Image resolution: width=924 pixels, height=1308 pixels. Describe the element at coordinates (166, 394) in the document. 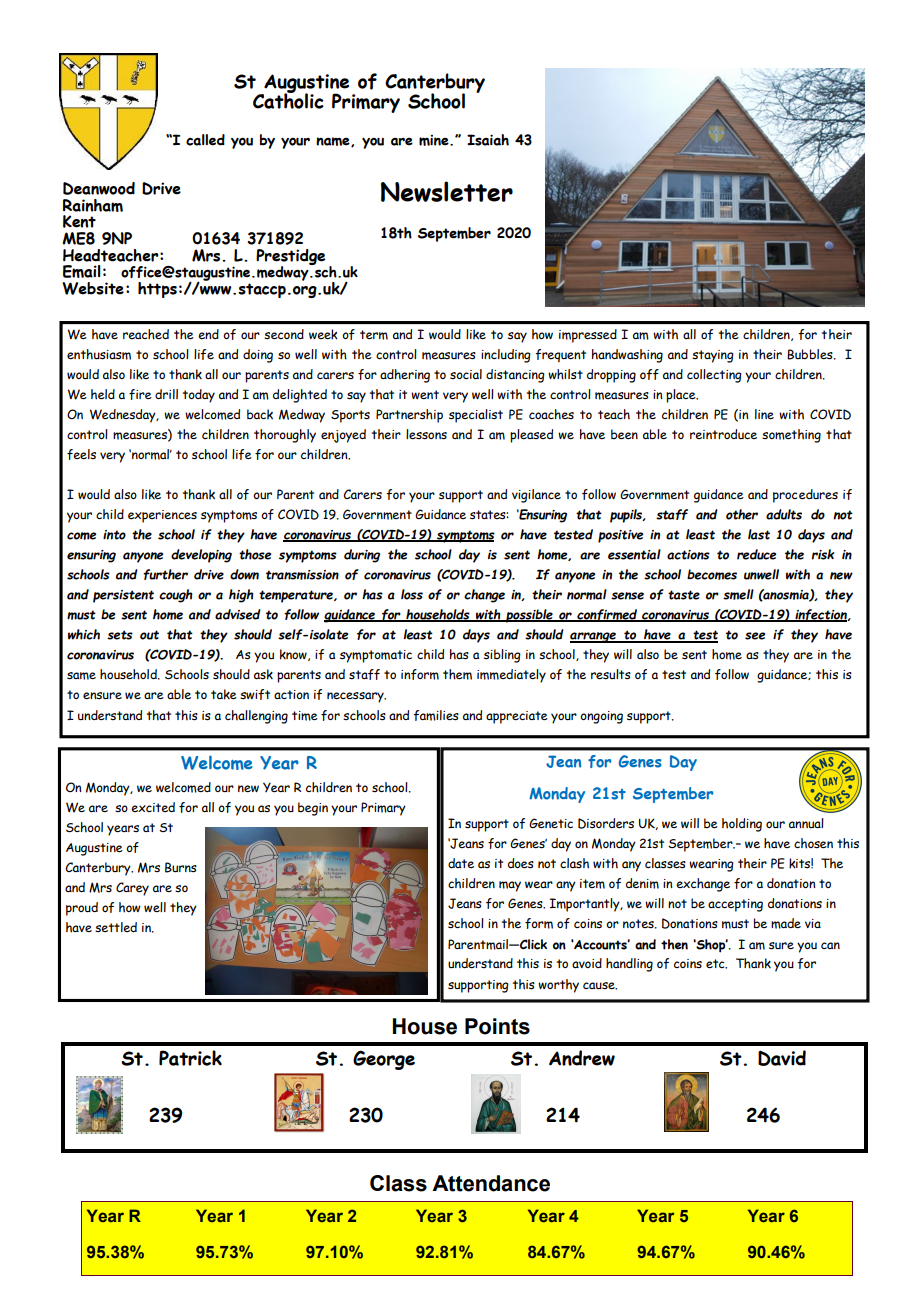

I see `drill` at that location.
